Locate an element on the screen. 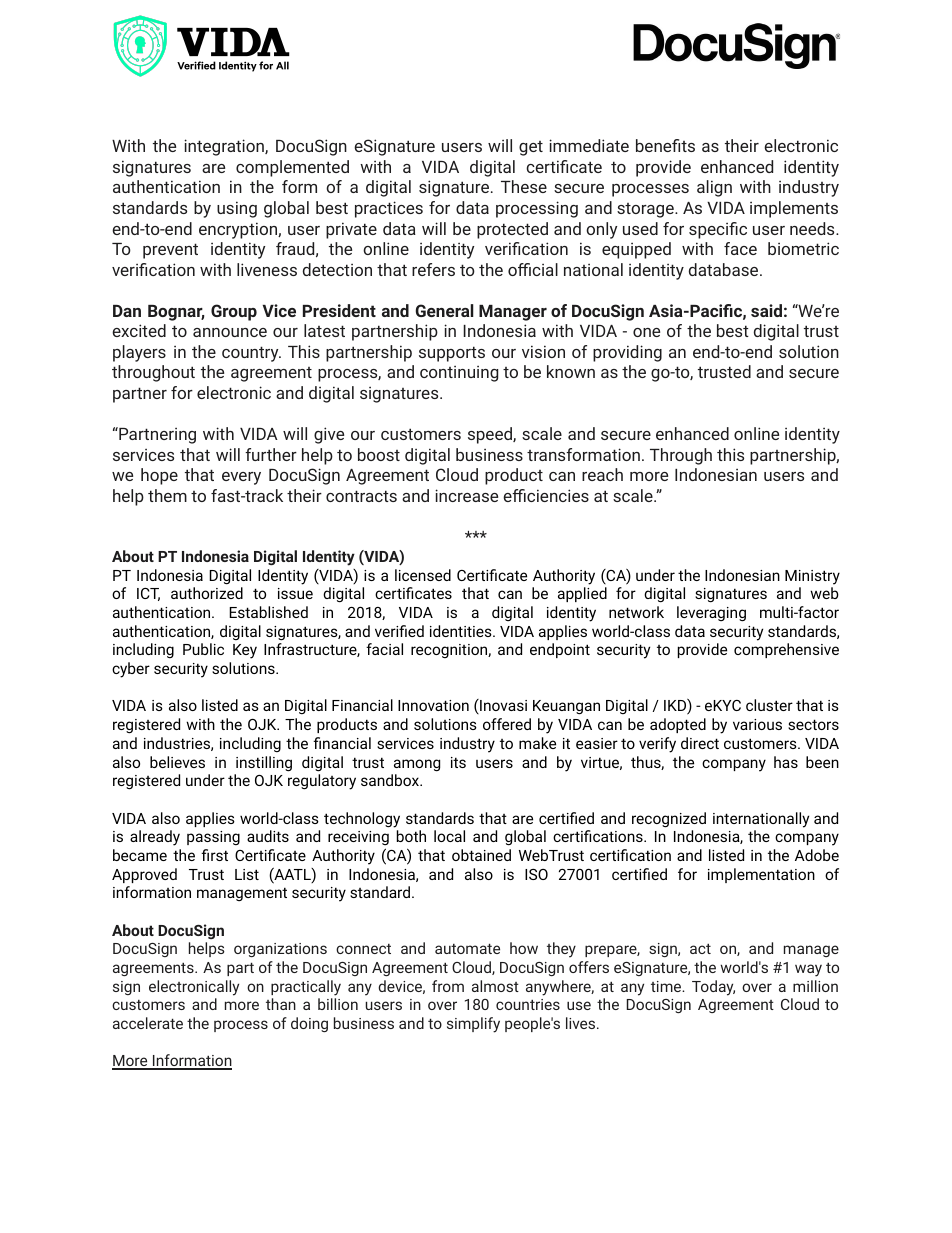  integration is located at coordinates (225, 147).
